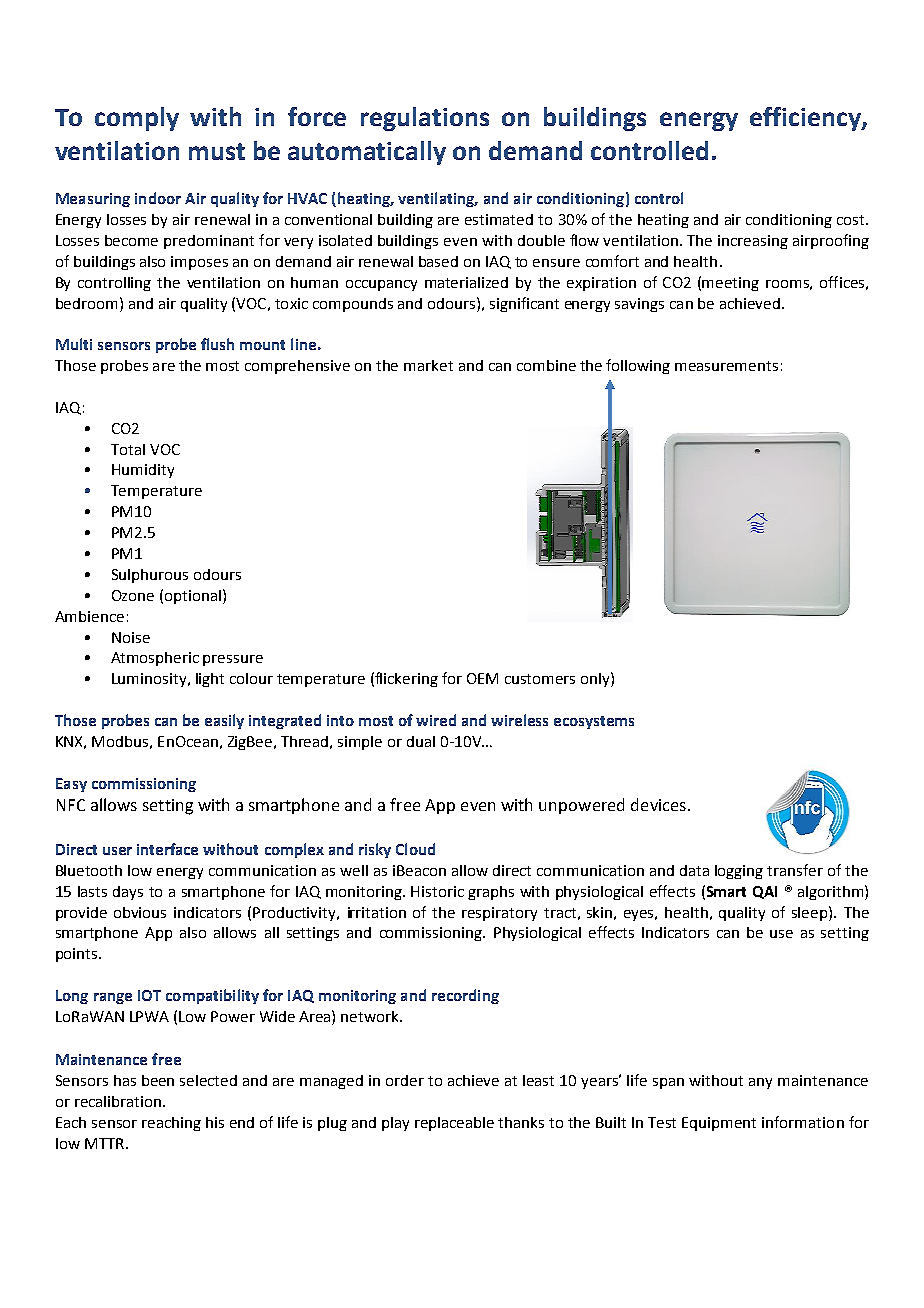 The height and width of the screenshot is (1308, 924). I want to click on market, so click(428, 365).
